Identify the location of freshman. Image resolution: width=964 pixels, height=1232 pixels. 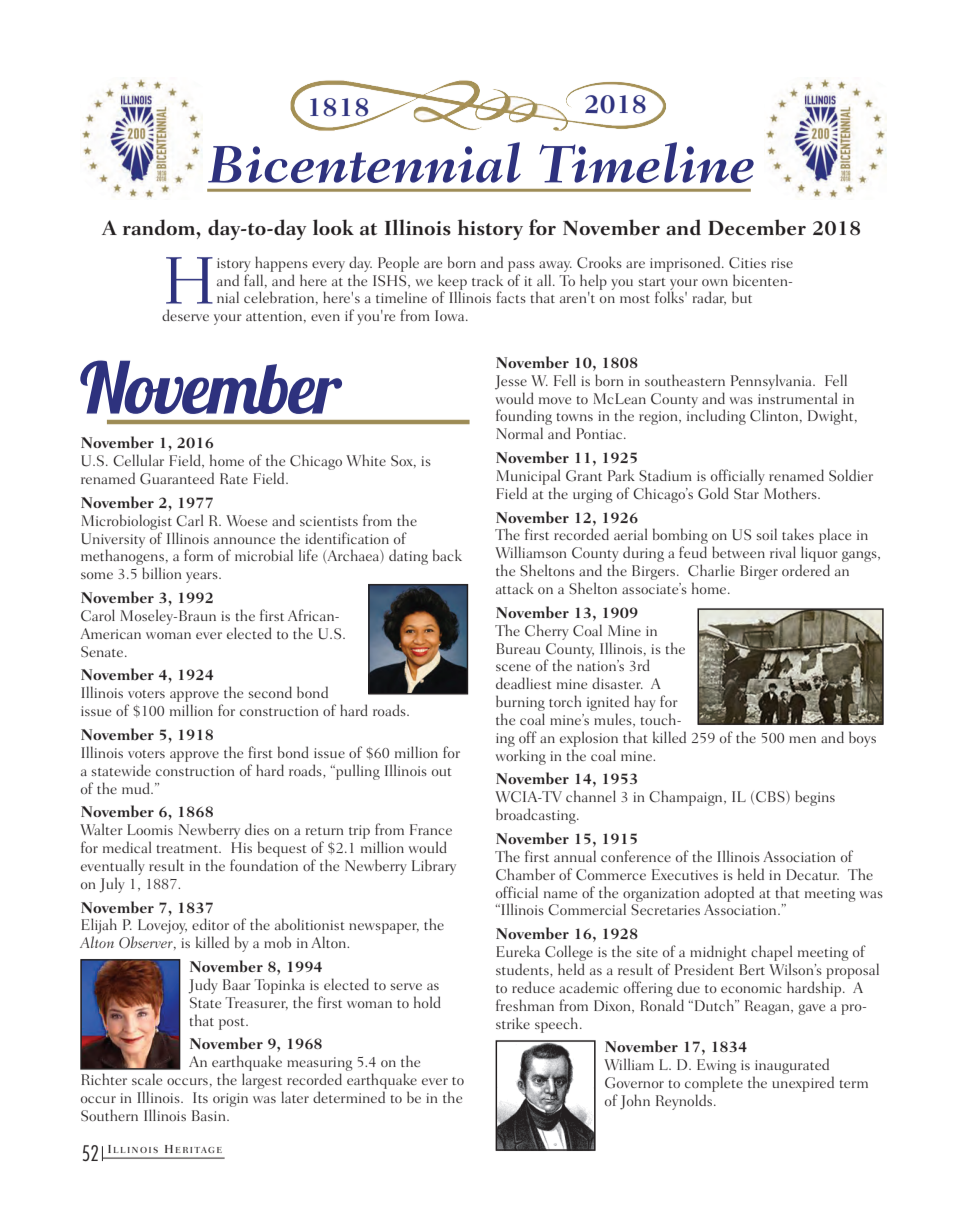
(525, 1005).
